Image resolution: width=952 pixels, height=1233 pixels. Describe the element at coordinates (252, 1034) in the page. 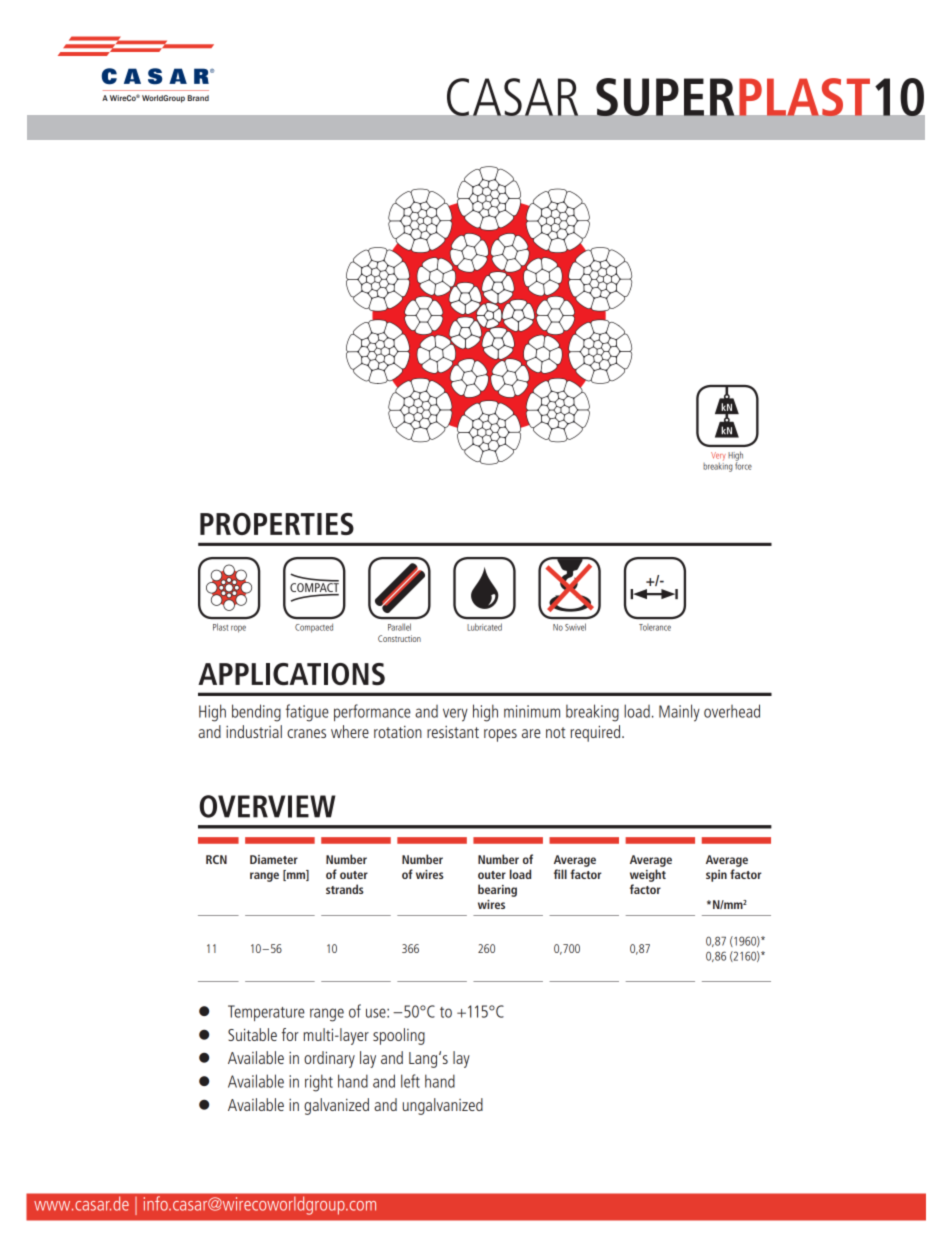

I see `Suitable` at that location.
